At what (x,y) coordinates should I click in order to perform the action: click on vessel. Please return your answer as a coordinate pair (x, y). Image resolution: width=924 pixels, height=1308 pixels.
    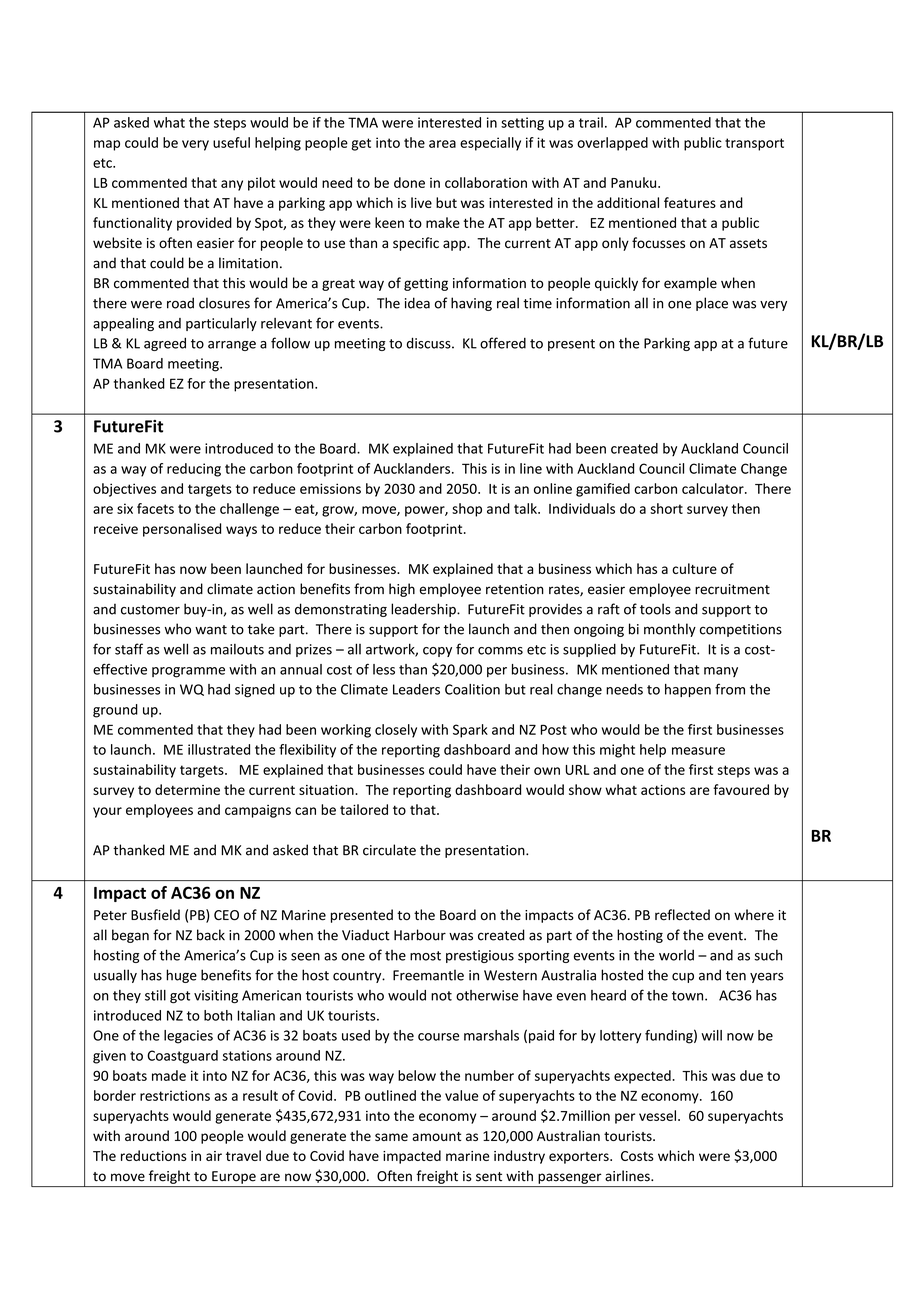
    Looking at the image, I should click on (657, 1115).
